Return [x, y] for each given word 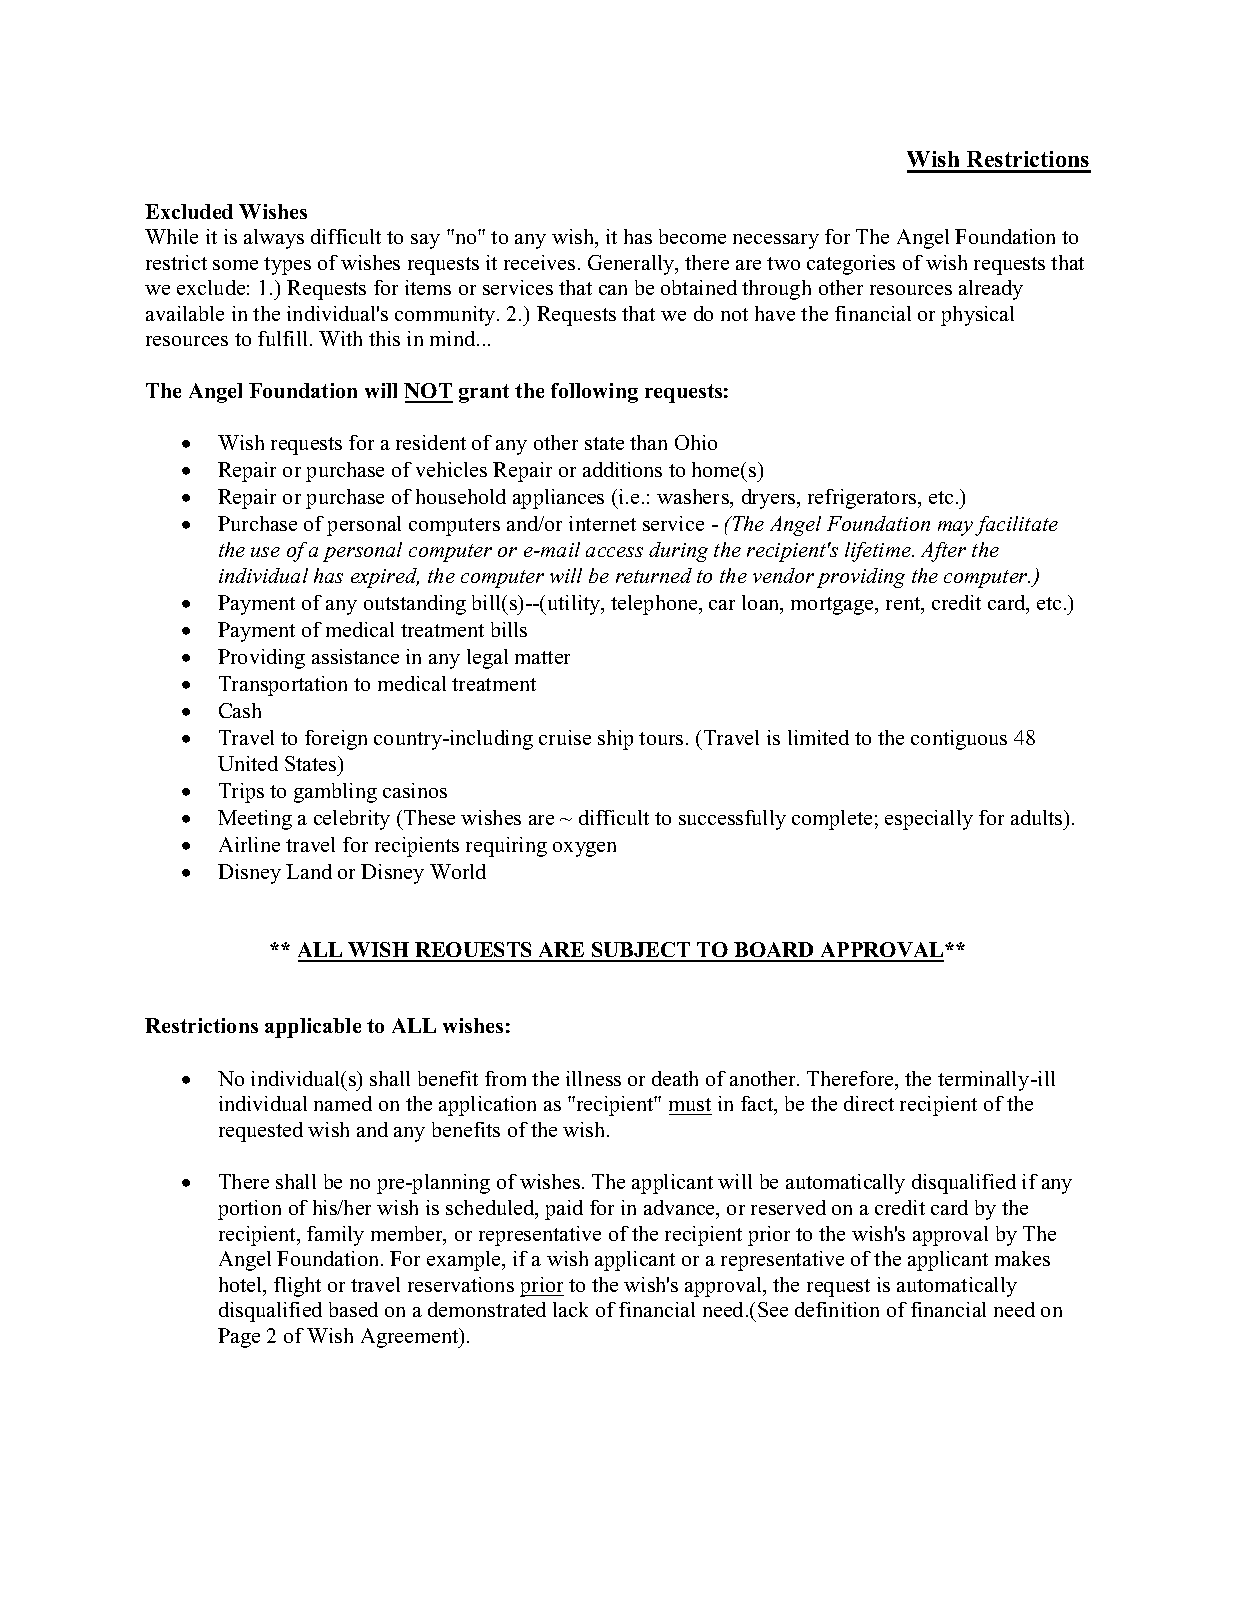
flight [297, 1287]
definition [837, 1309]
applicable [313, 1028]
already [991, 290]
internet [602, 523]
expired [385, 578]
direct [869, 1103]
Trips [241, 793]
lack [570, 1309]
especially [929, 820]
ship [615, 740]
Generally [632, 265]
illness [593, 1078]
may [955, 528]
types [287, 266]
